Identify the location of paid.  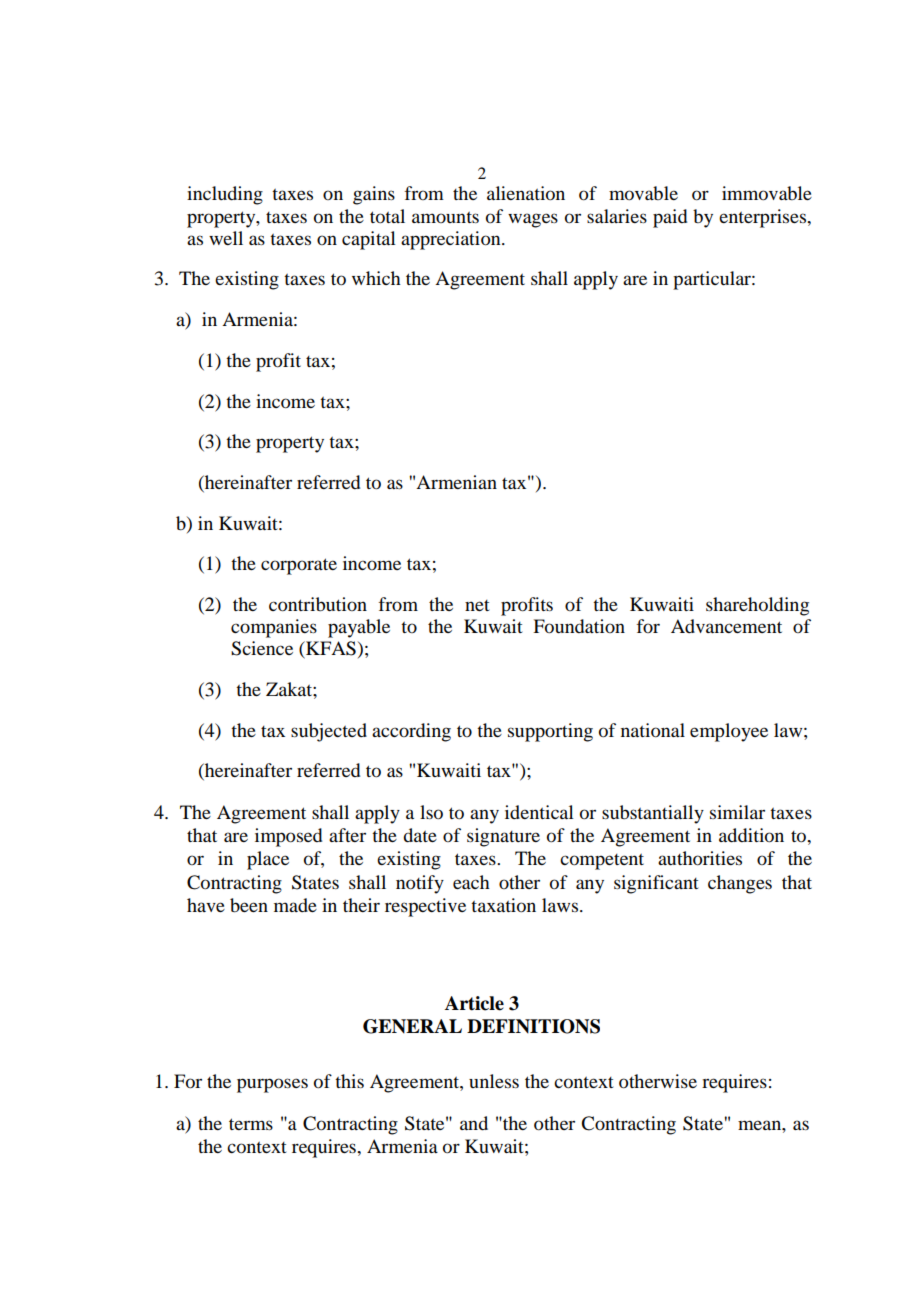
(670, 218).
